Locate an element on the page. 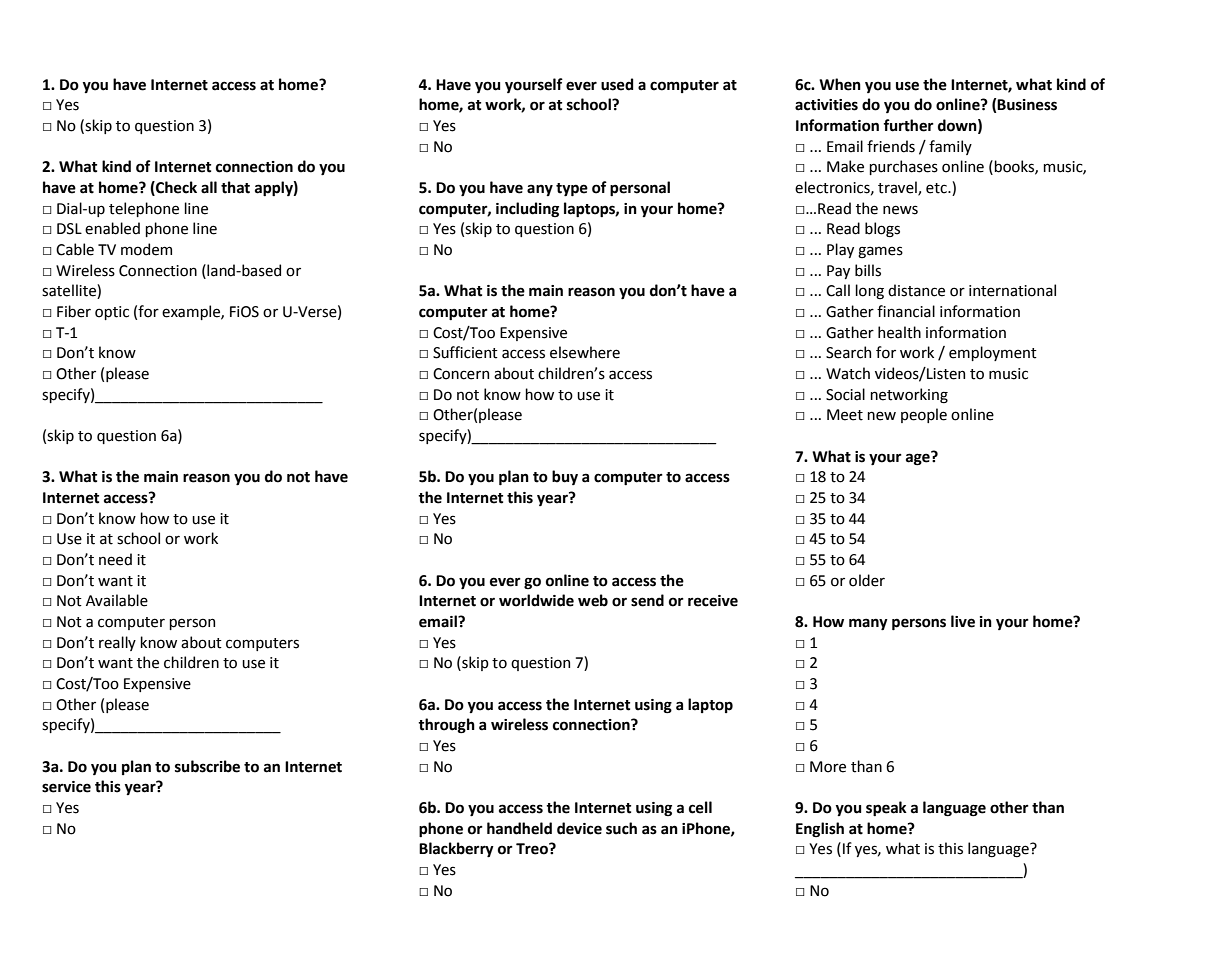 The image size is (1219, 980). used is located at coordinates (617, 84).
